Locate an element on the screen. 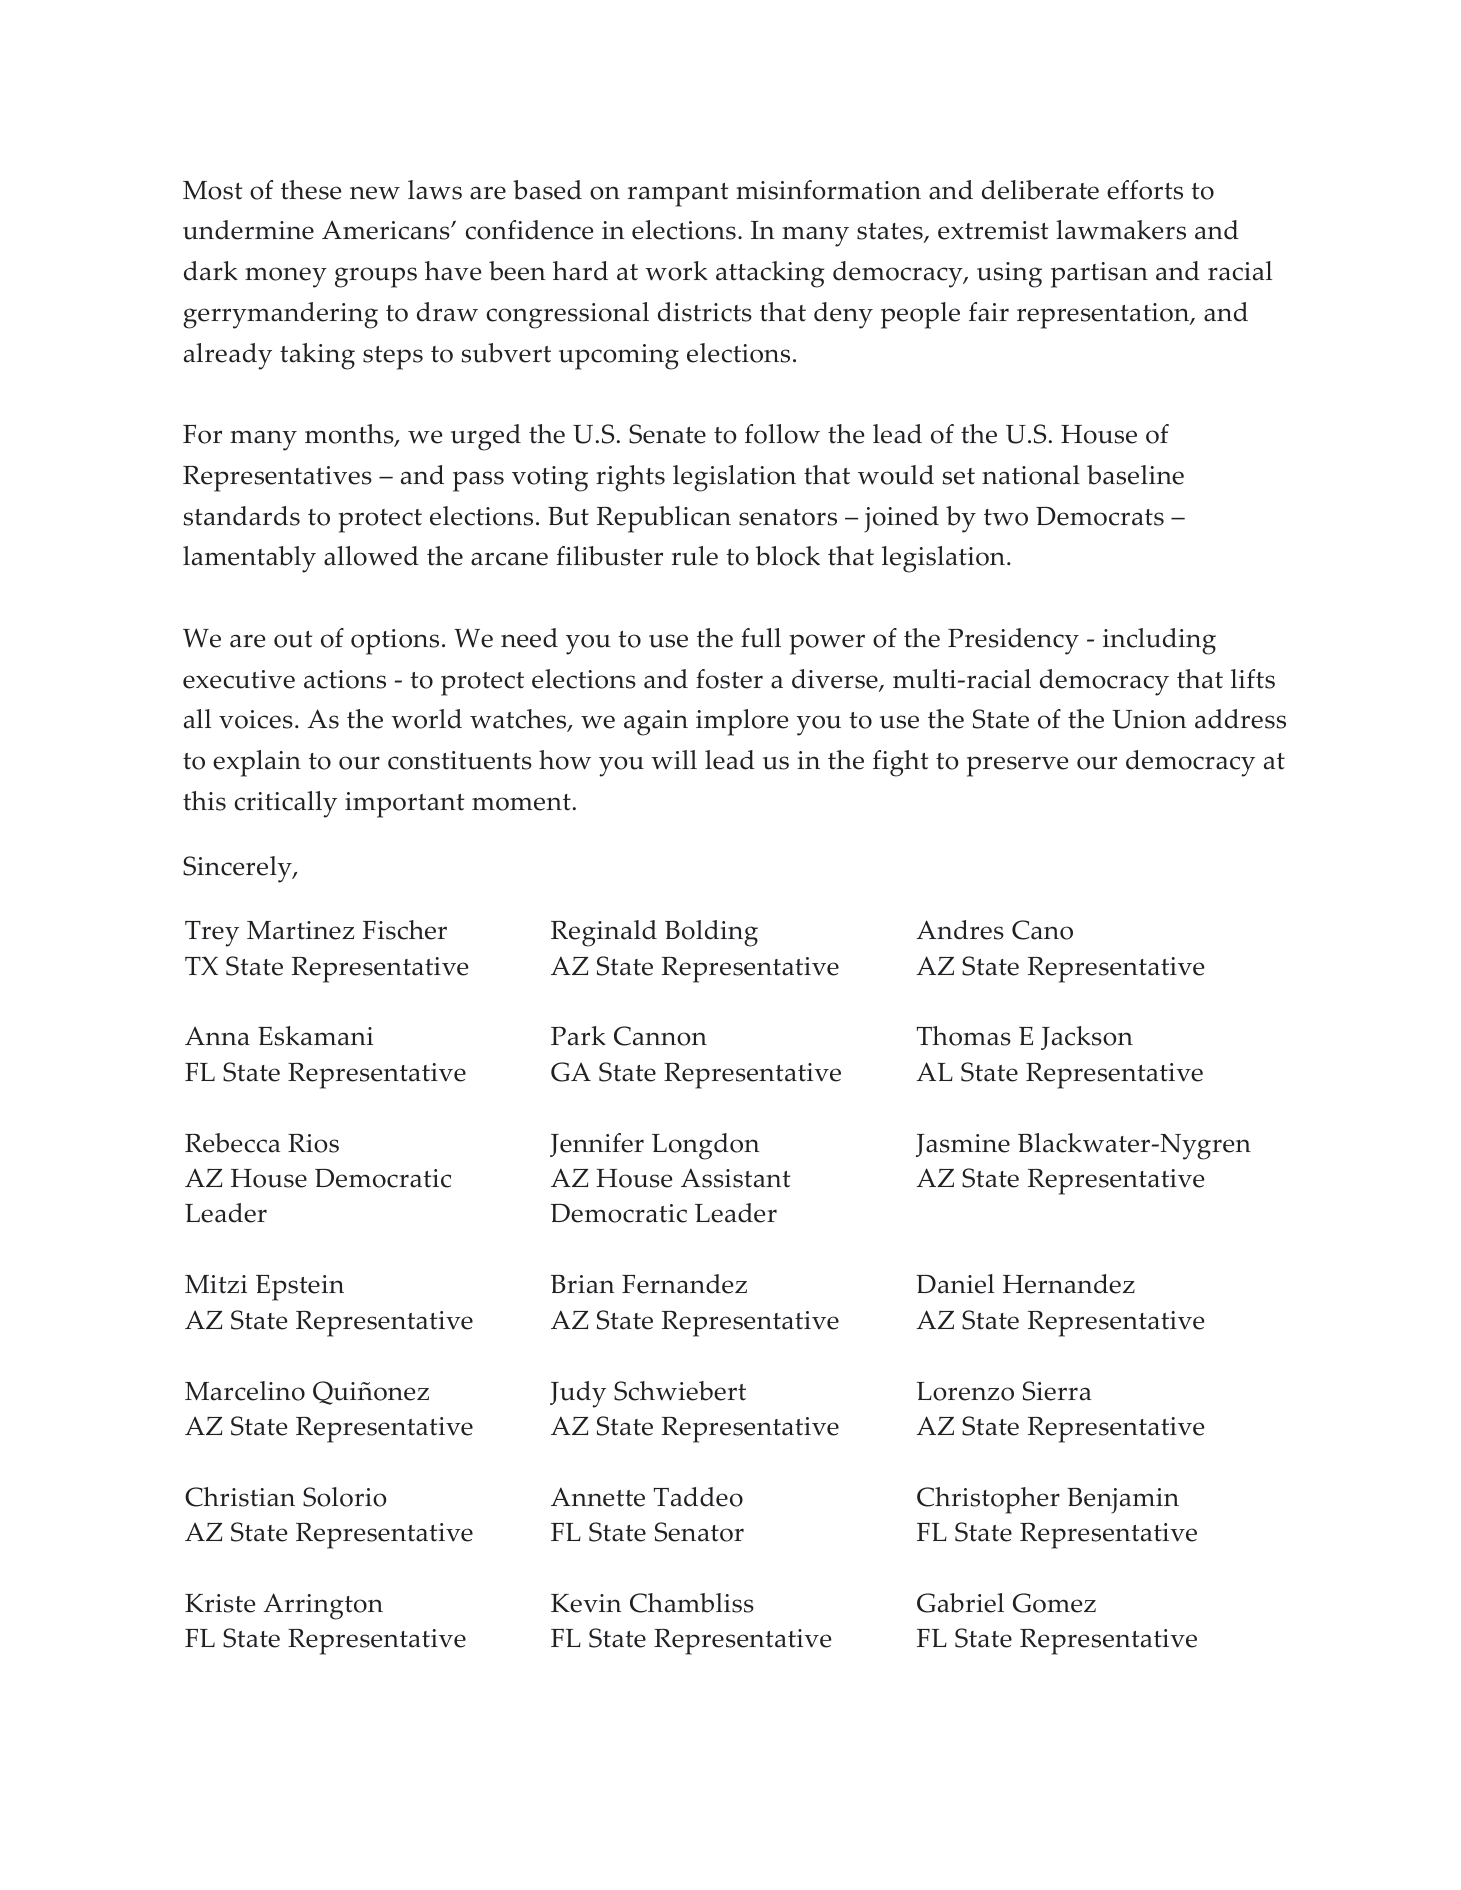 This screenshot has width=1461, height=1890. Hernandez is located at coordinates (1069, 1284).
